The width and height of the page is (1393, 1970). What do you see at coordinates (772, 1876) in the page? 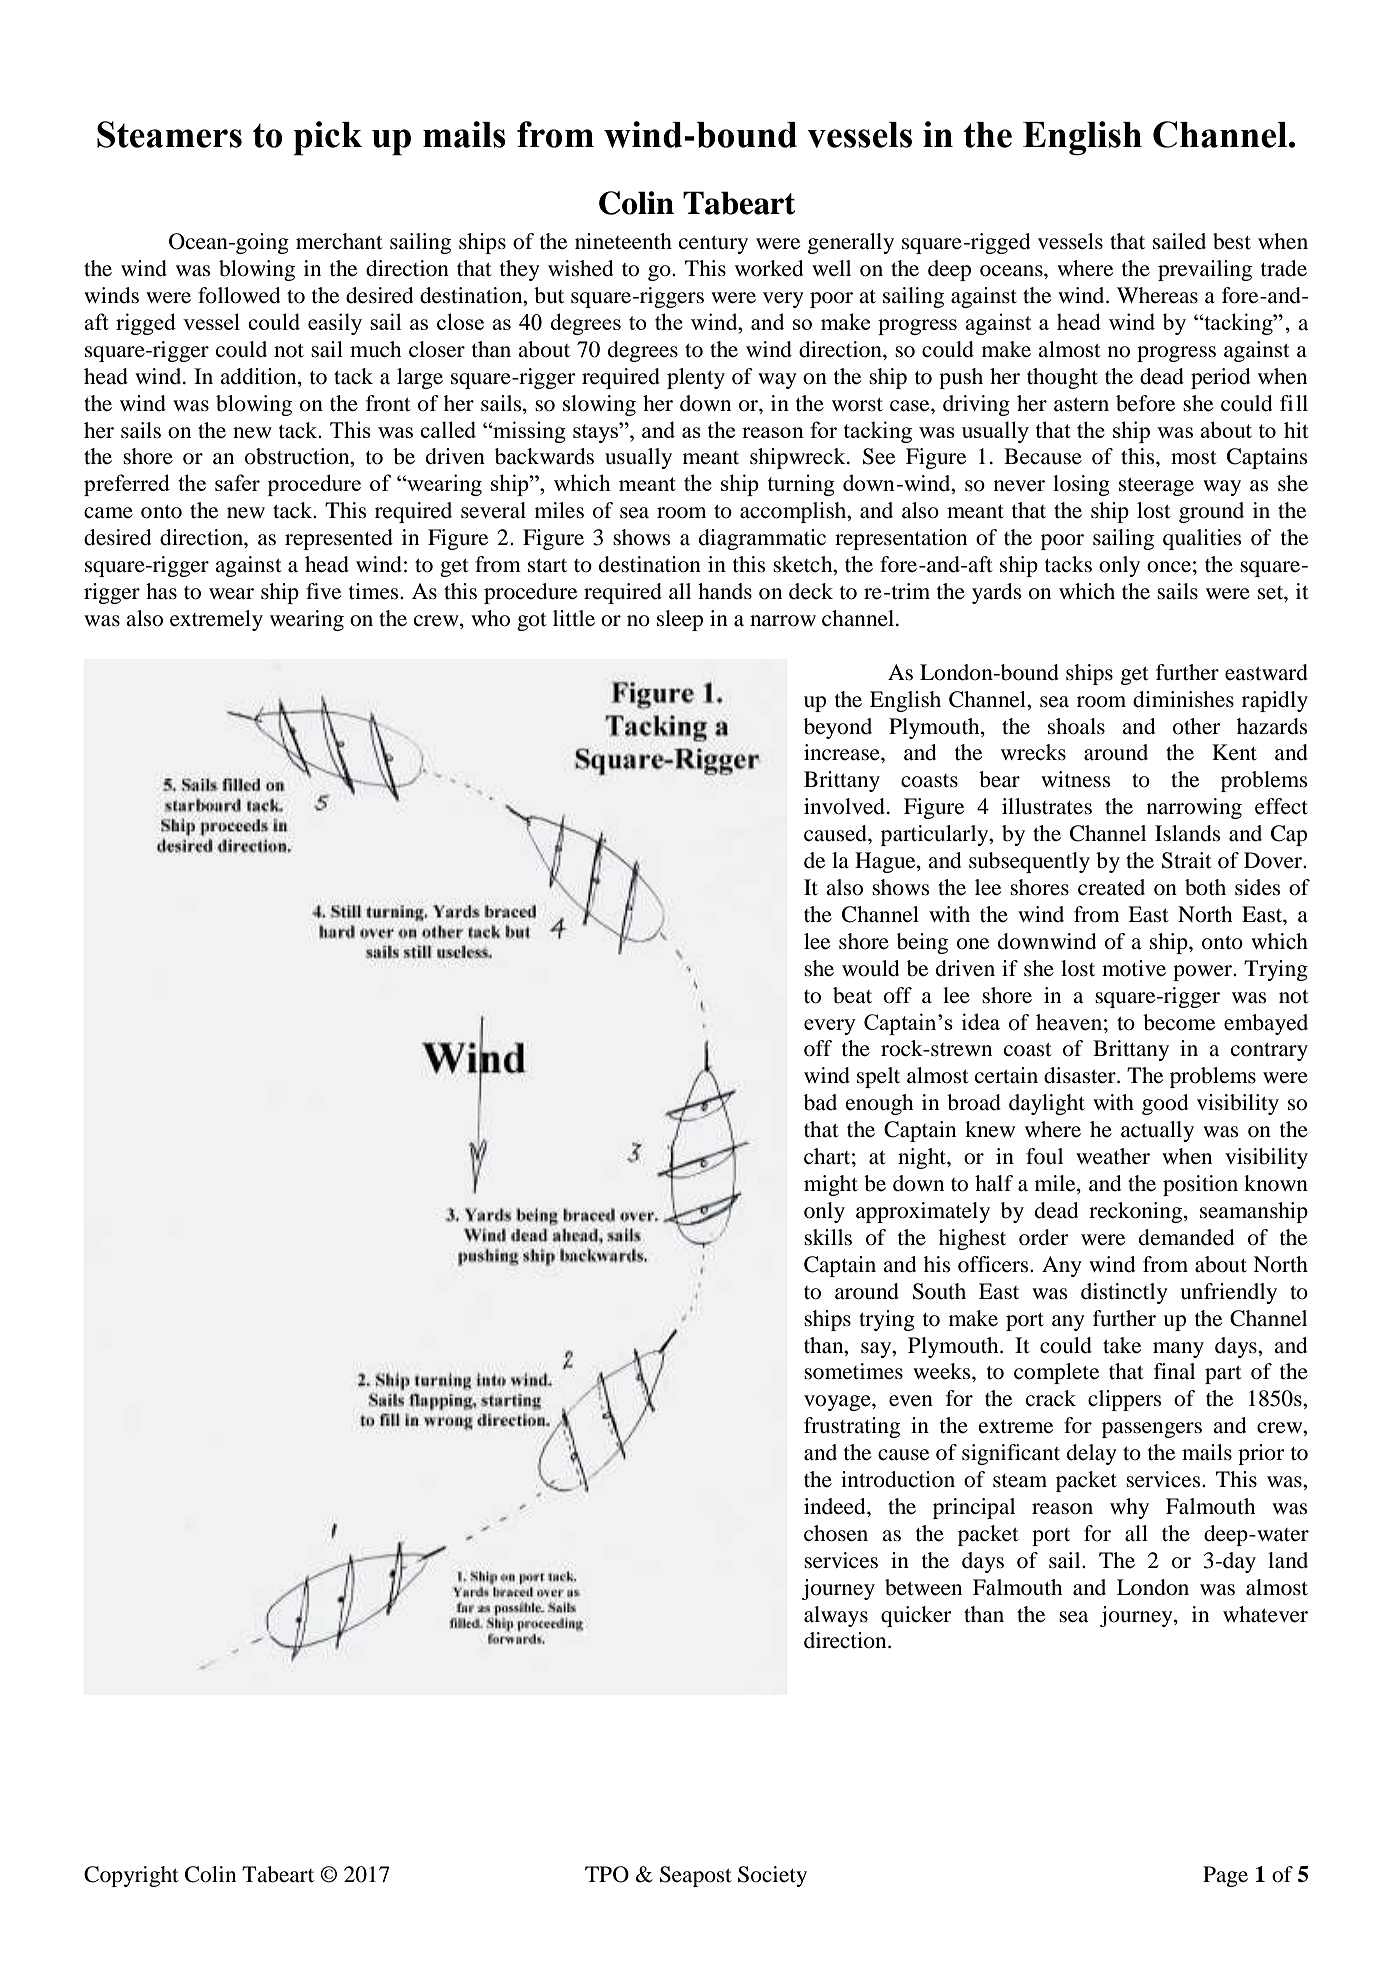
I see `Society` at bounding box center [772, 1876].
